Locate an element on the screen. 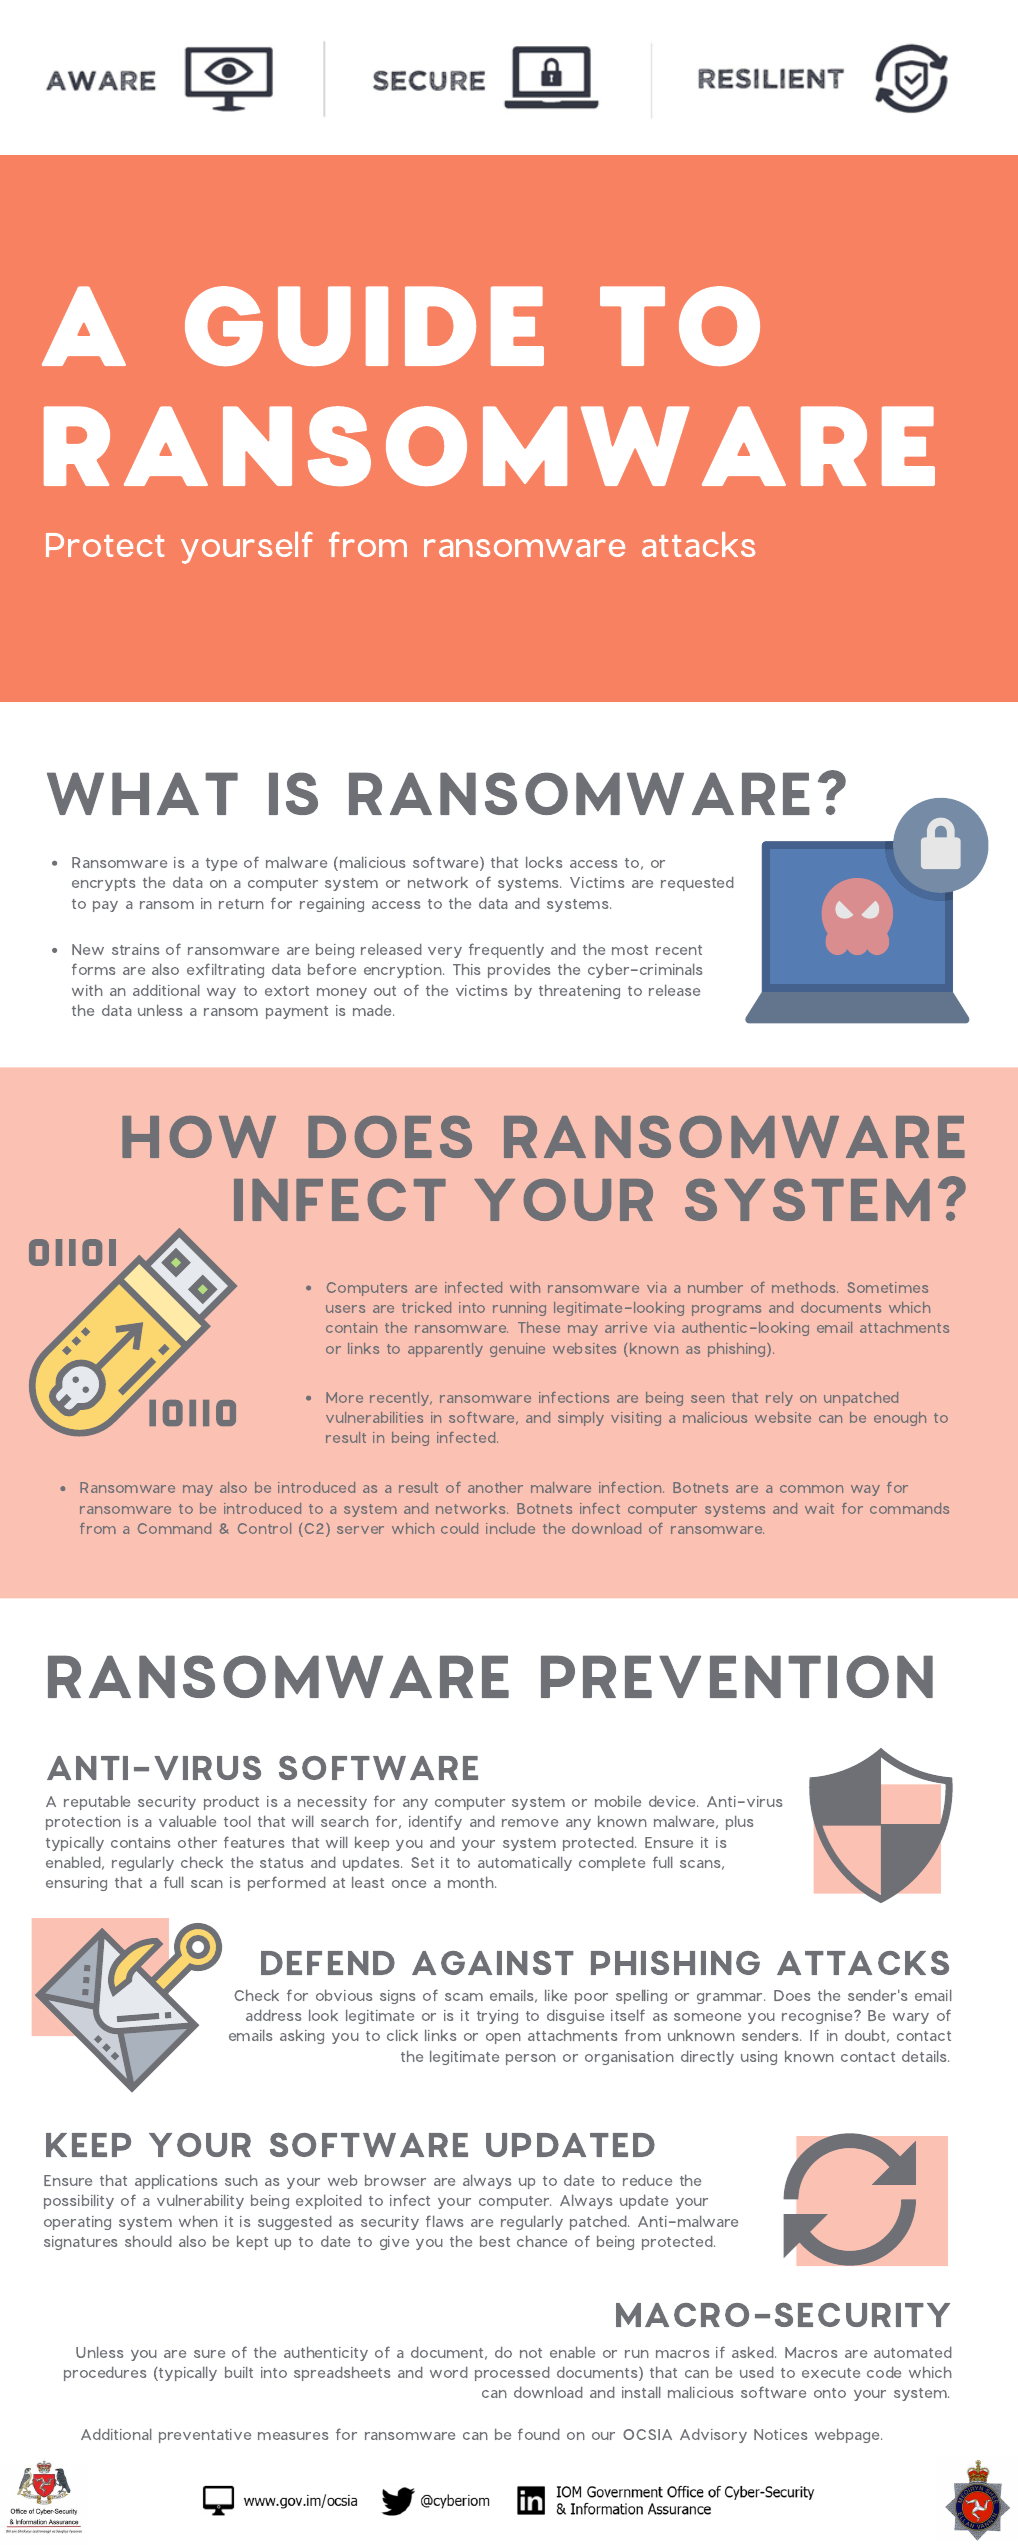 The height and width of the screenshot is (2545, 1018). Control is located at coordinates (264, 1528).
